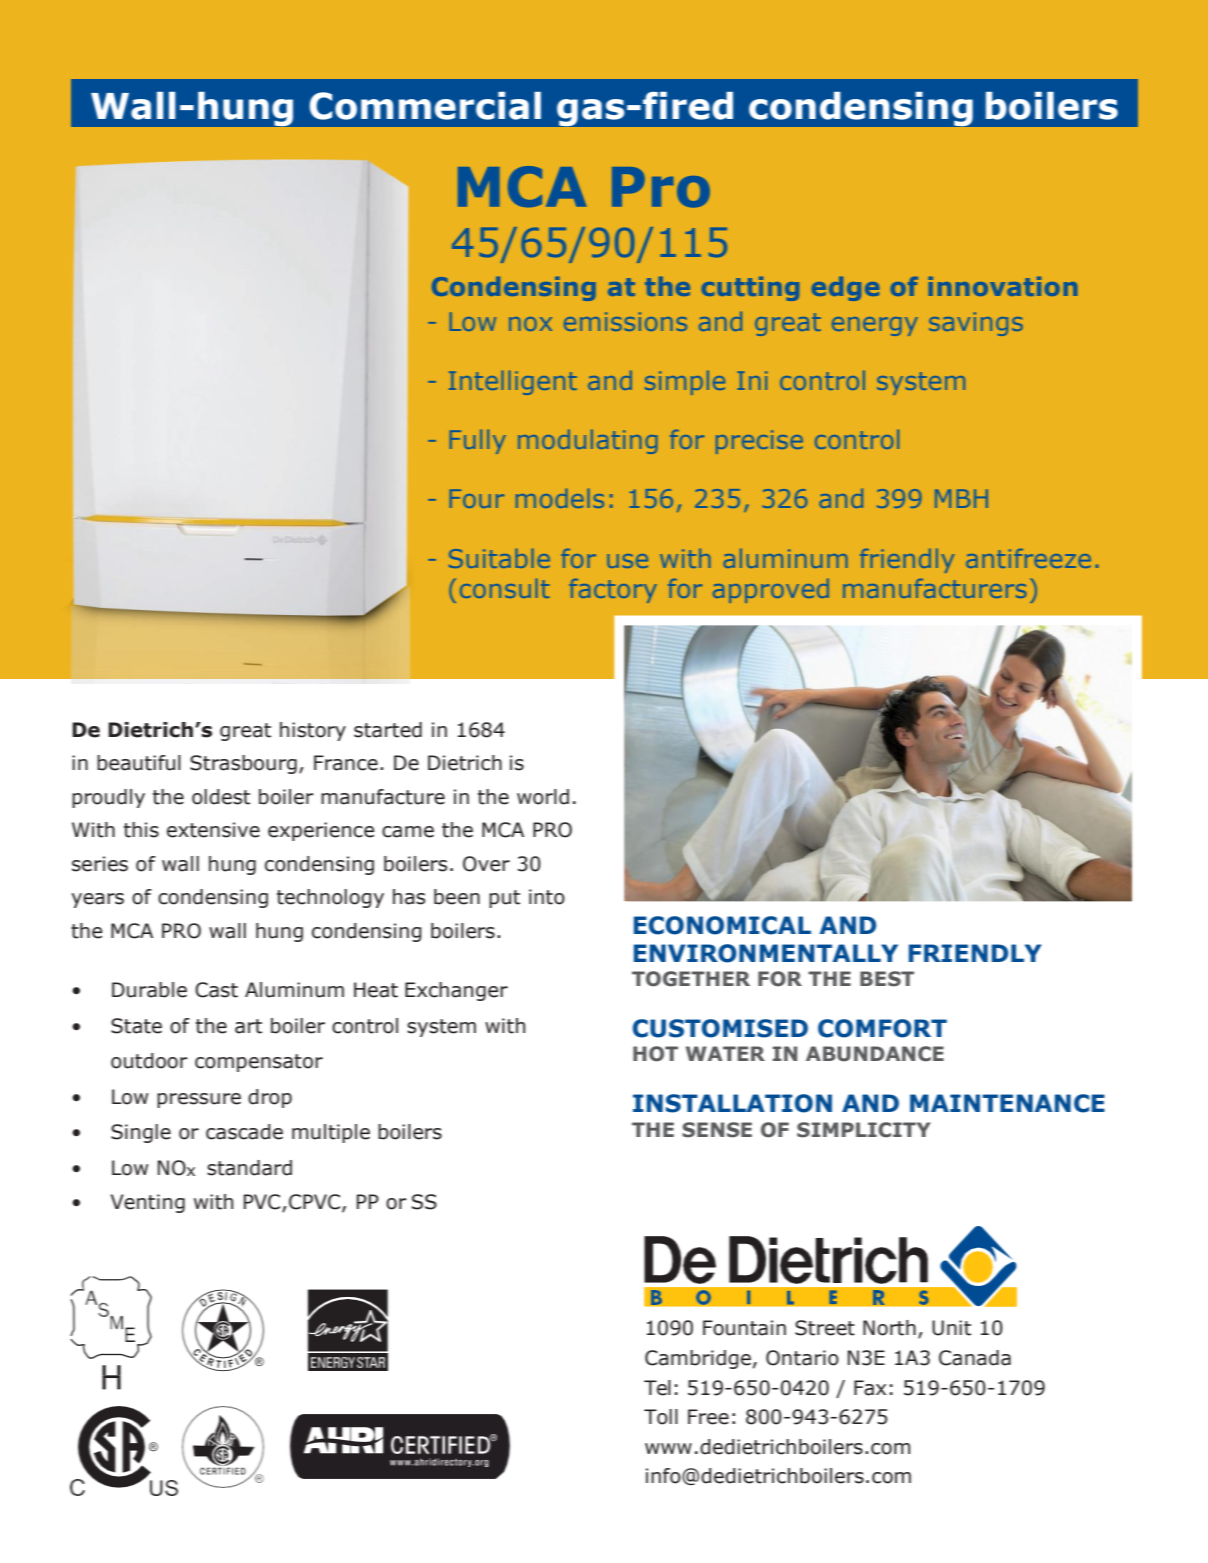 This document has width=1208, height=1563. Describe the element at coordinates (661, 1417) in the document. I see `Toll` at that location.
